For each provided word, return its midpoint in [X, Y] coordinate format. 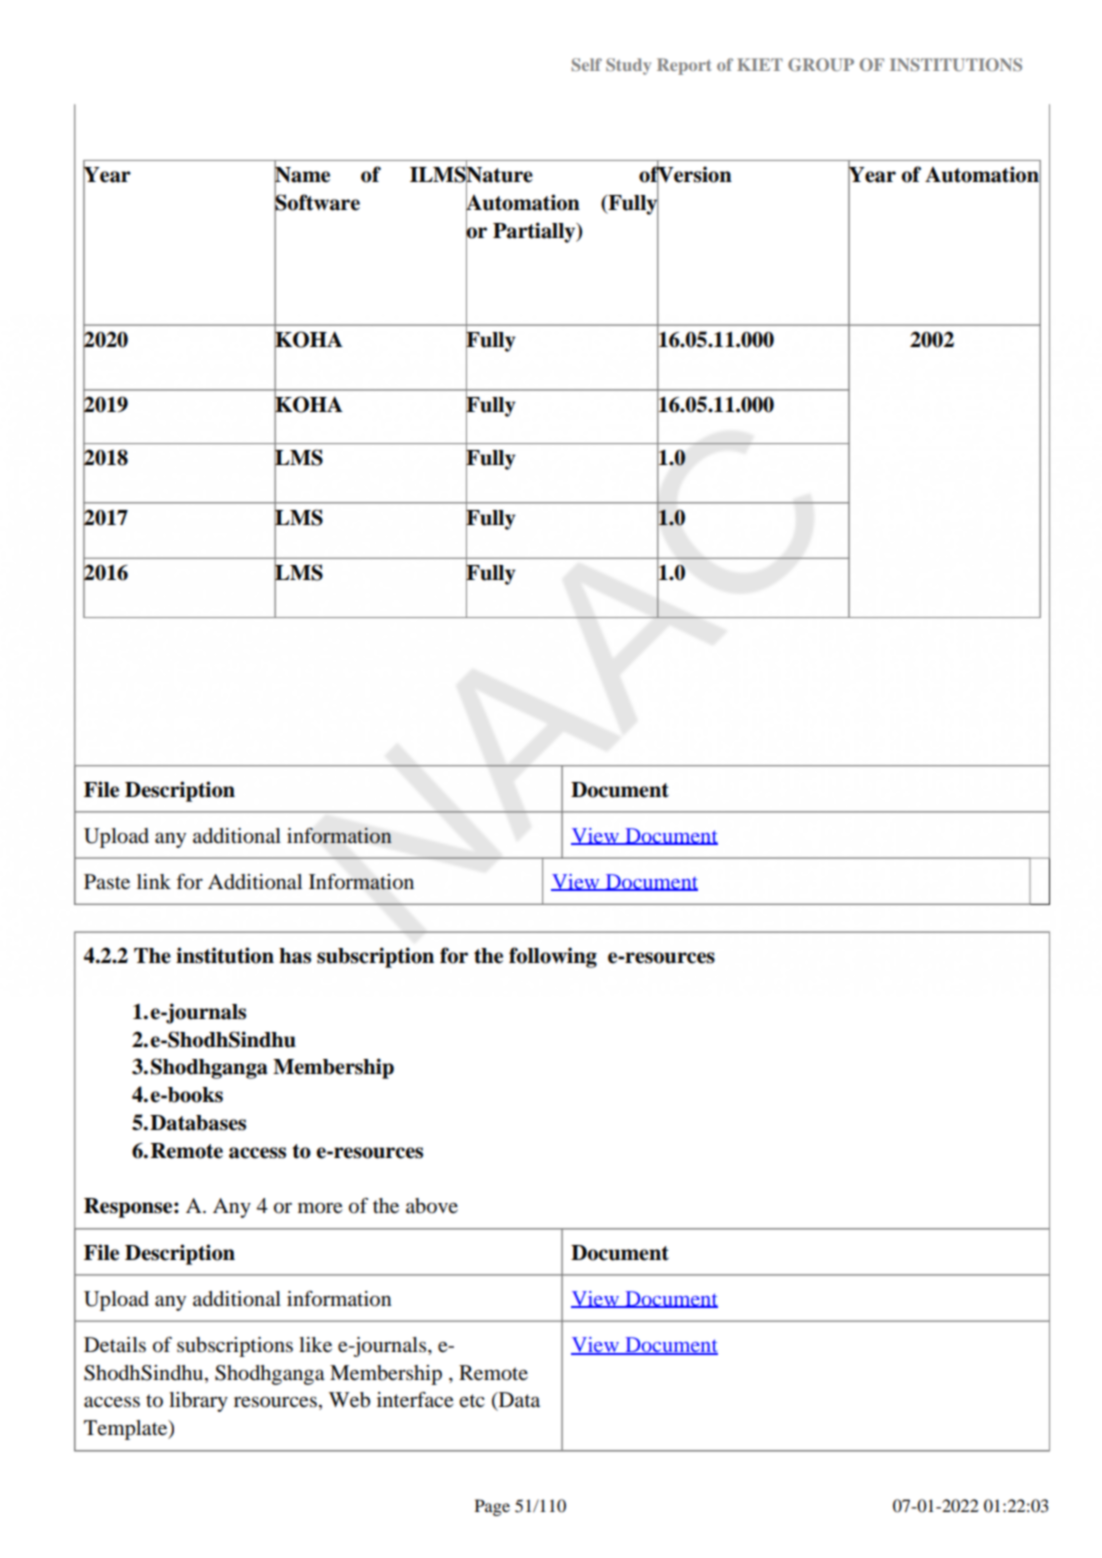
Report [684, 66]
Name [302, 175]
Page [492, 1507]
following [553, 957]
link [154, 881]
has [295, 956]
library [198, 1402]
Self [586, 64]
